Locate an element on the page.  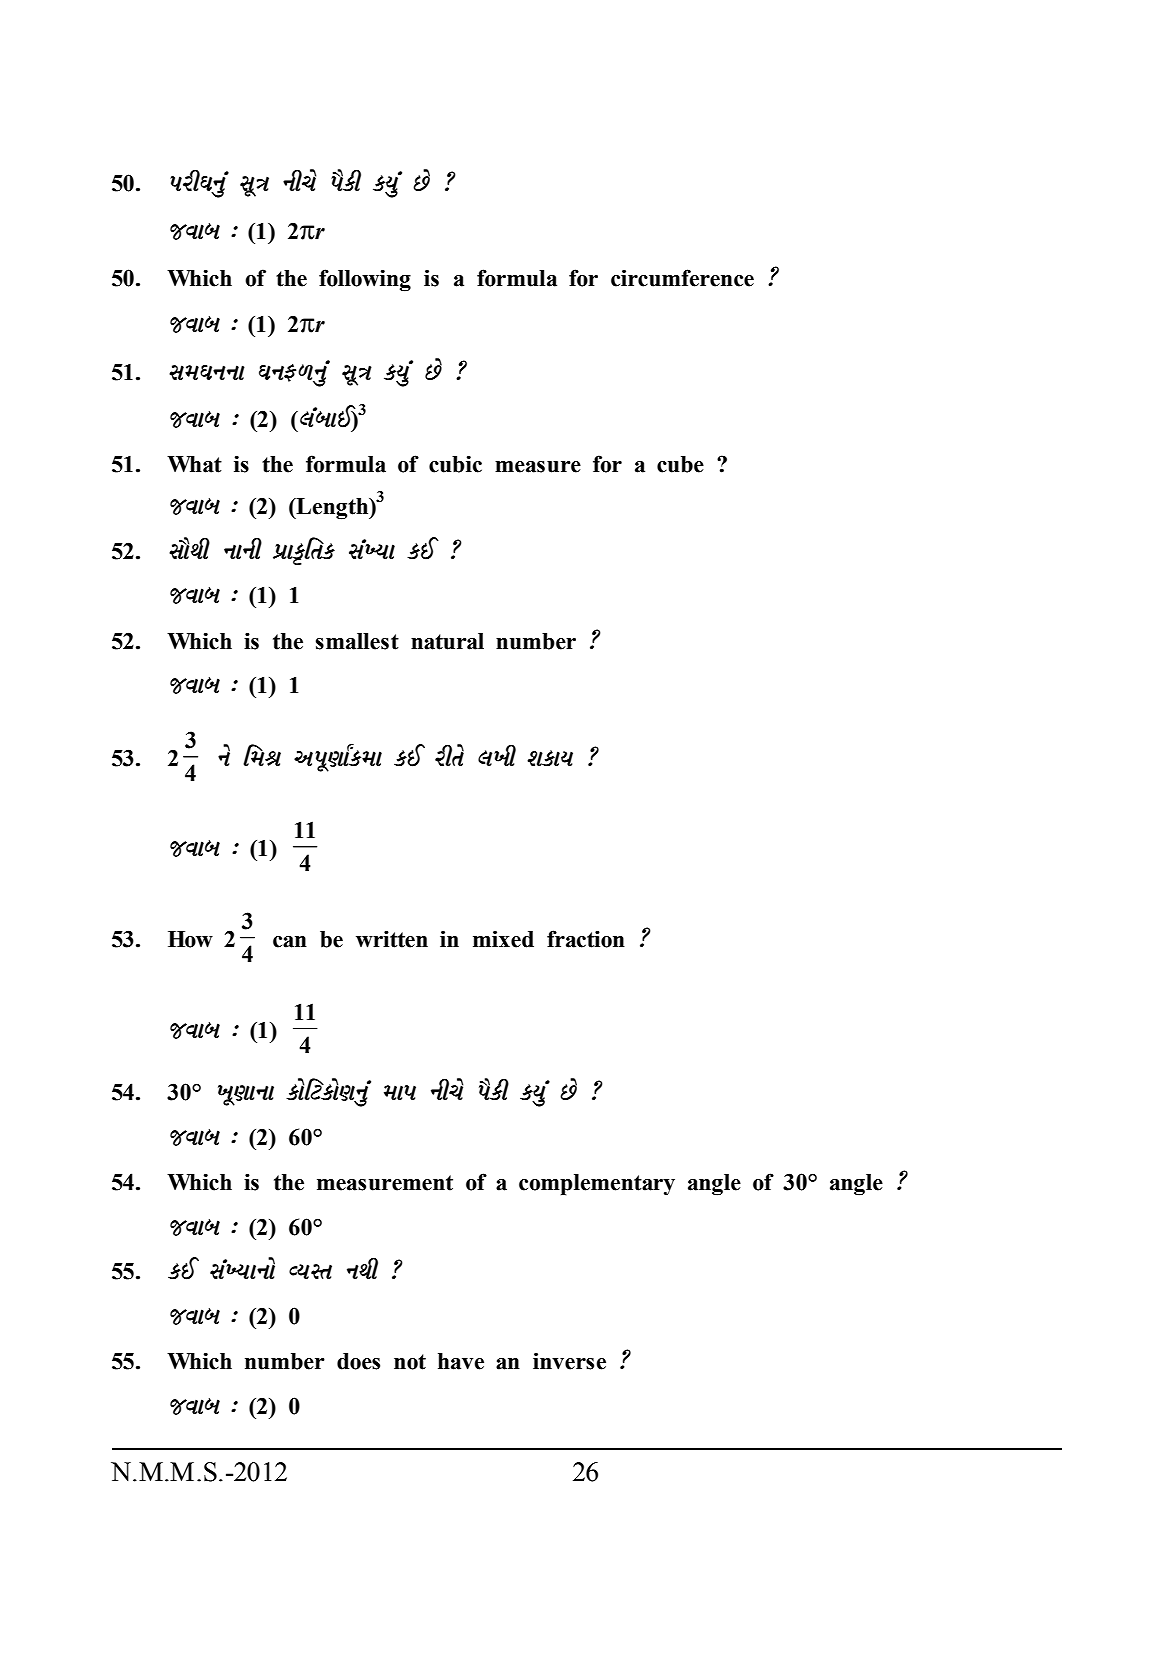
fraction is located at coordinates (586, 939).
